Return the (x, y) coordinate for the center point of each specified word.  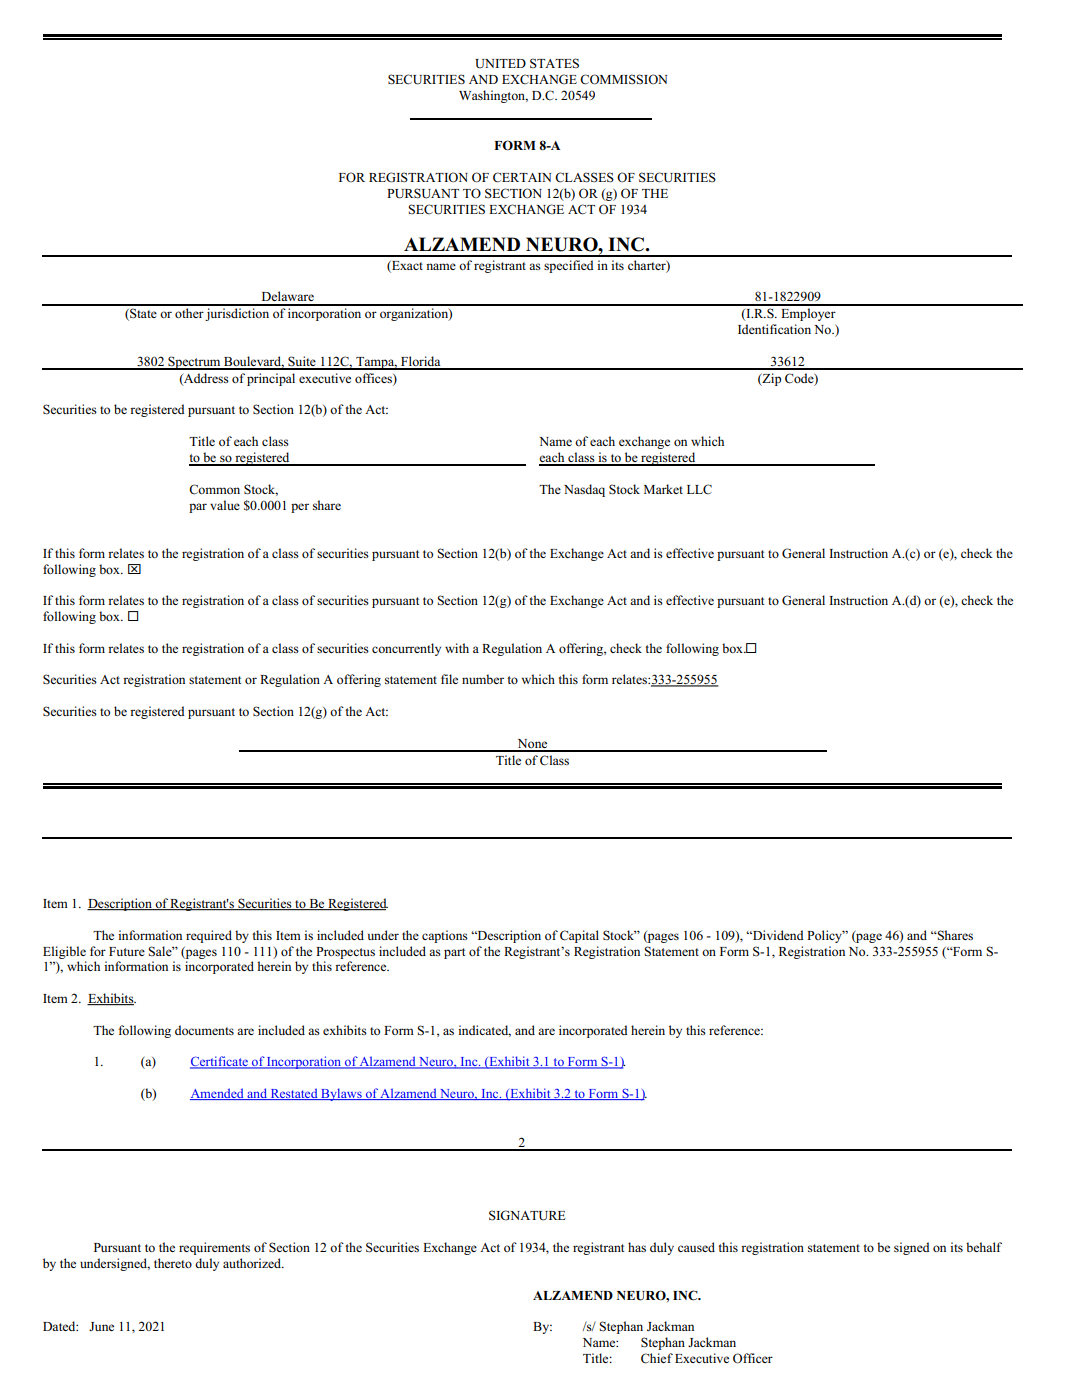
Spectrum (194, 363)
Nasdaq (584, 490)
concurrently (406, 649)
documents (204, 1030)
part (454, 953)
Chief (657, 1358)
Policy (826, 936)
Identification (774, 329)
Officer (753, 1358)
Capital (579, 936)
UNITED (500, 64)
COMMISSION (623, 79)
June (101, 1326)
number (483, 679)
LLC (699, 489)
